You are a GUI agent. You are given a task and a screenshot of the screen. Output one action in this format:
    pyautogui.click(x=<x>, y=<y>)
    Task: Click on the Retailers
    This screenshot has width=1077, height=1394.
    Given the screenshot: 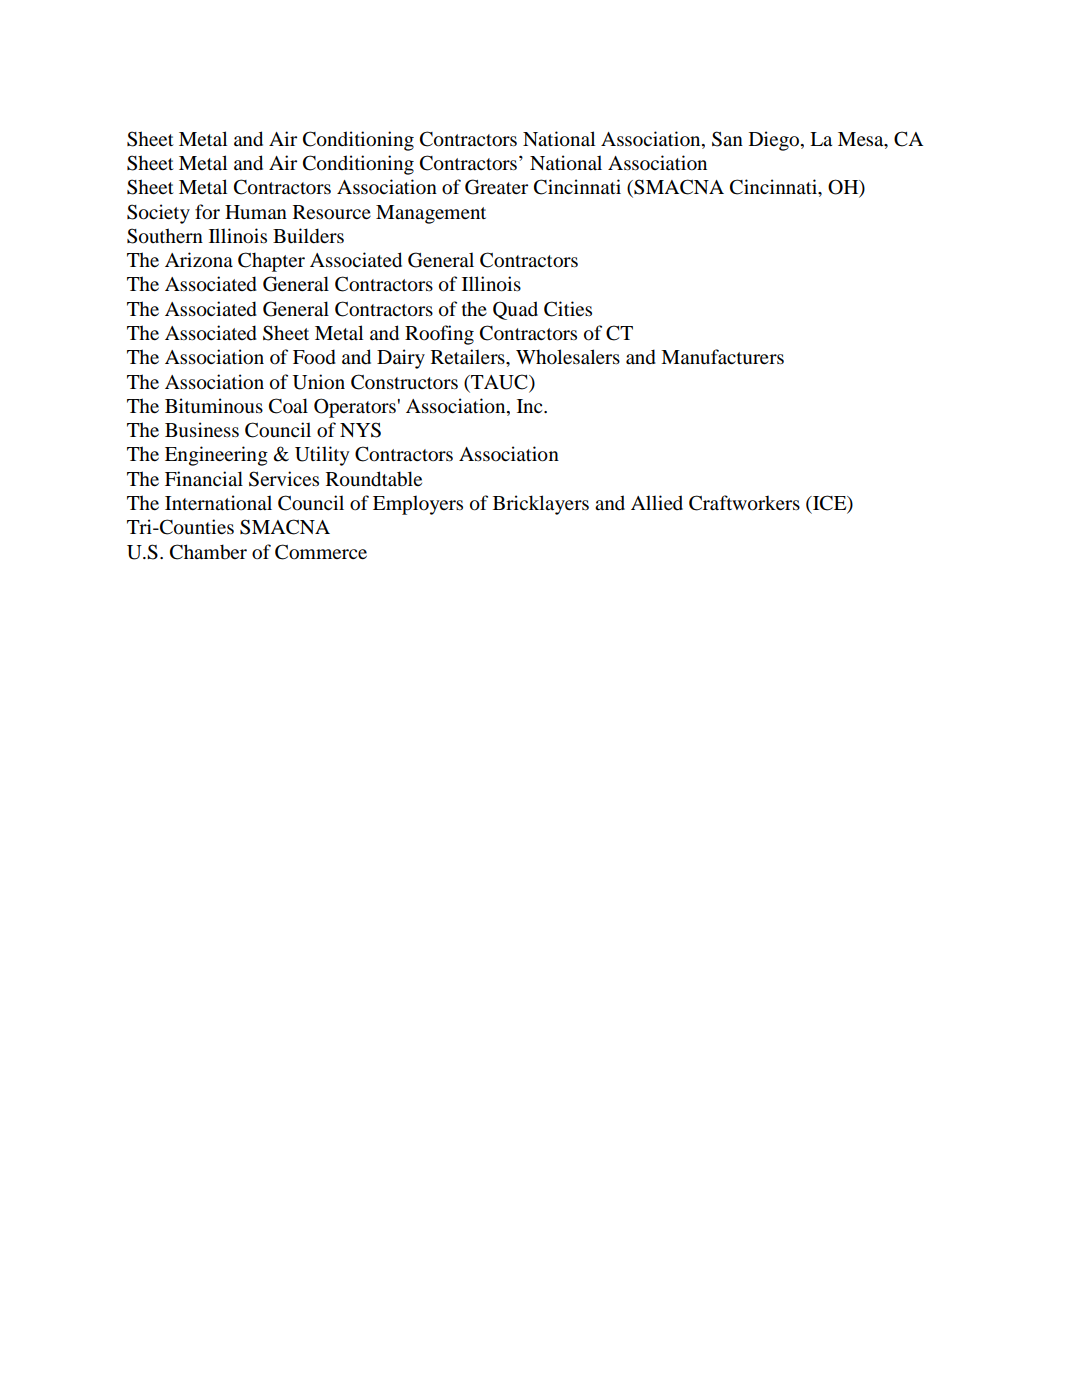 What is the action you would take?
    pyautogui.click(x=469, y=356)
